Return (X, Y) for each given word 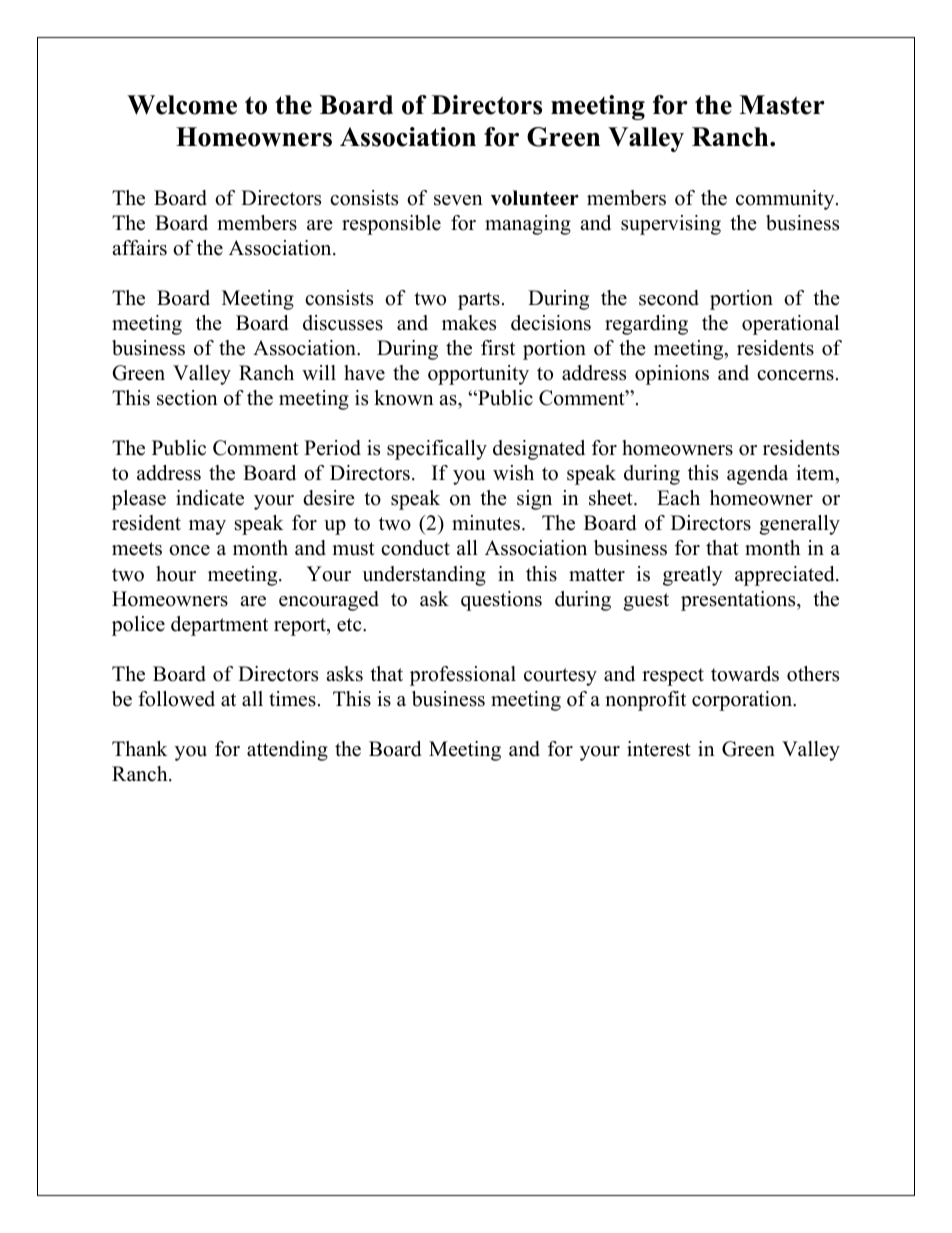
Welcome (182, 105)
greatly (693, 576)
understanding (424, 576)
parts (479, 301)
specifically (437, 450)
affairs (139, 248)
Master (782, 105)
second (669, 298)
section (187, 398)
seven (458, 200)
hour (176, 574)
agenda (757, 475)
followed (176, 699)
